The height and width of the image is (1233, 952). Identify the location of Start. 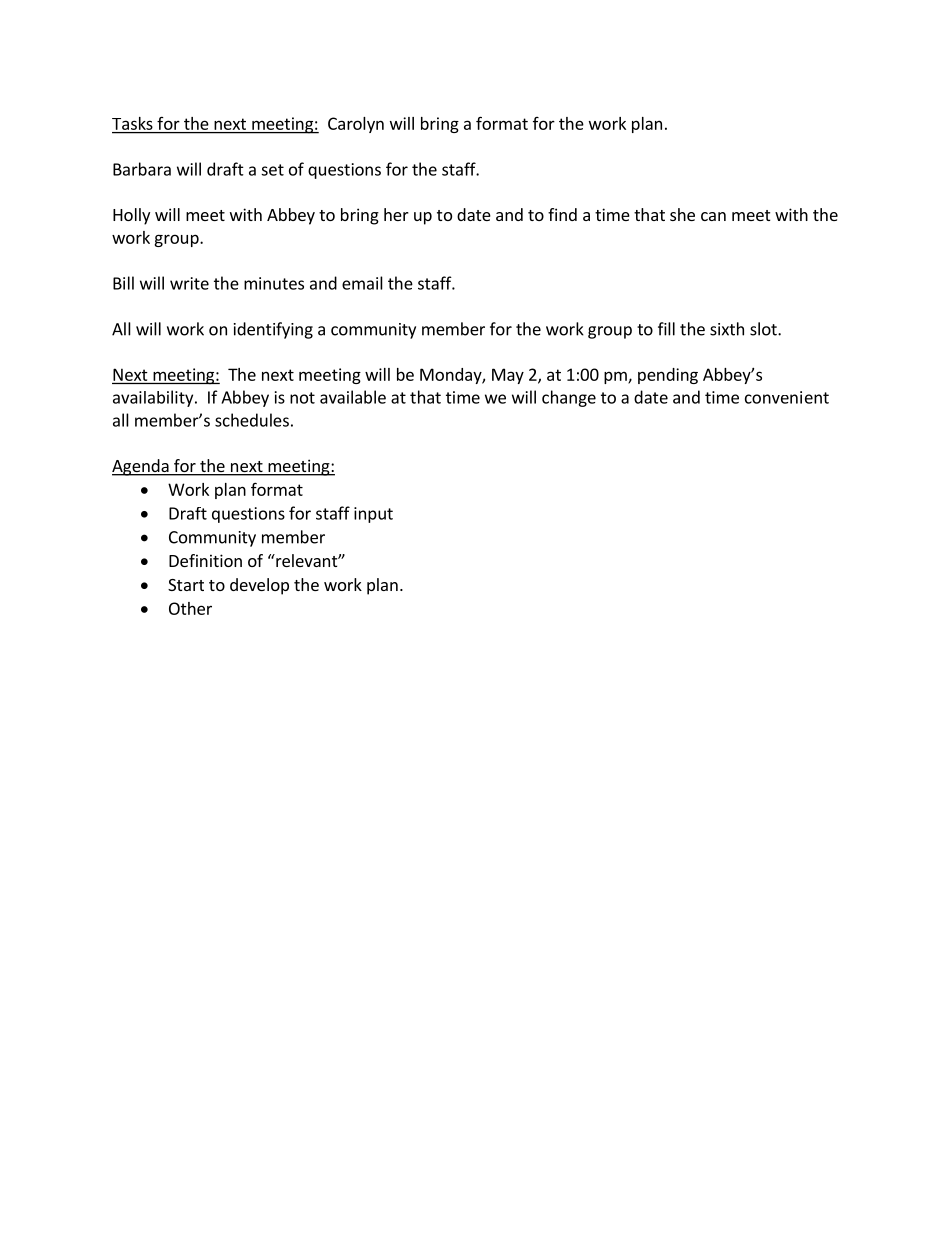
(186, 585).
